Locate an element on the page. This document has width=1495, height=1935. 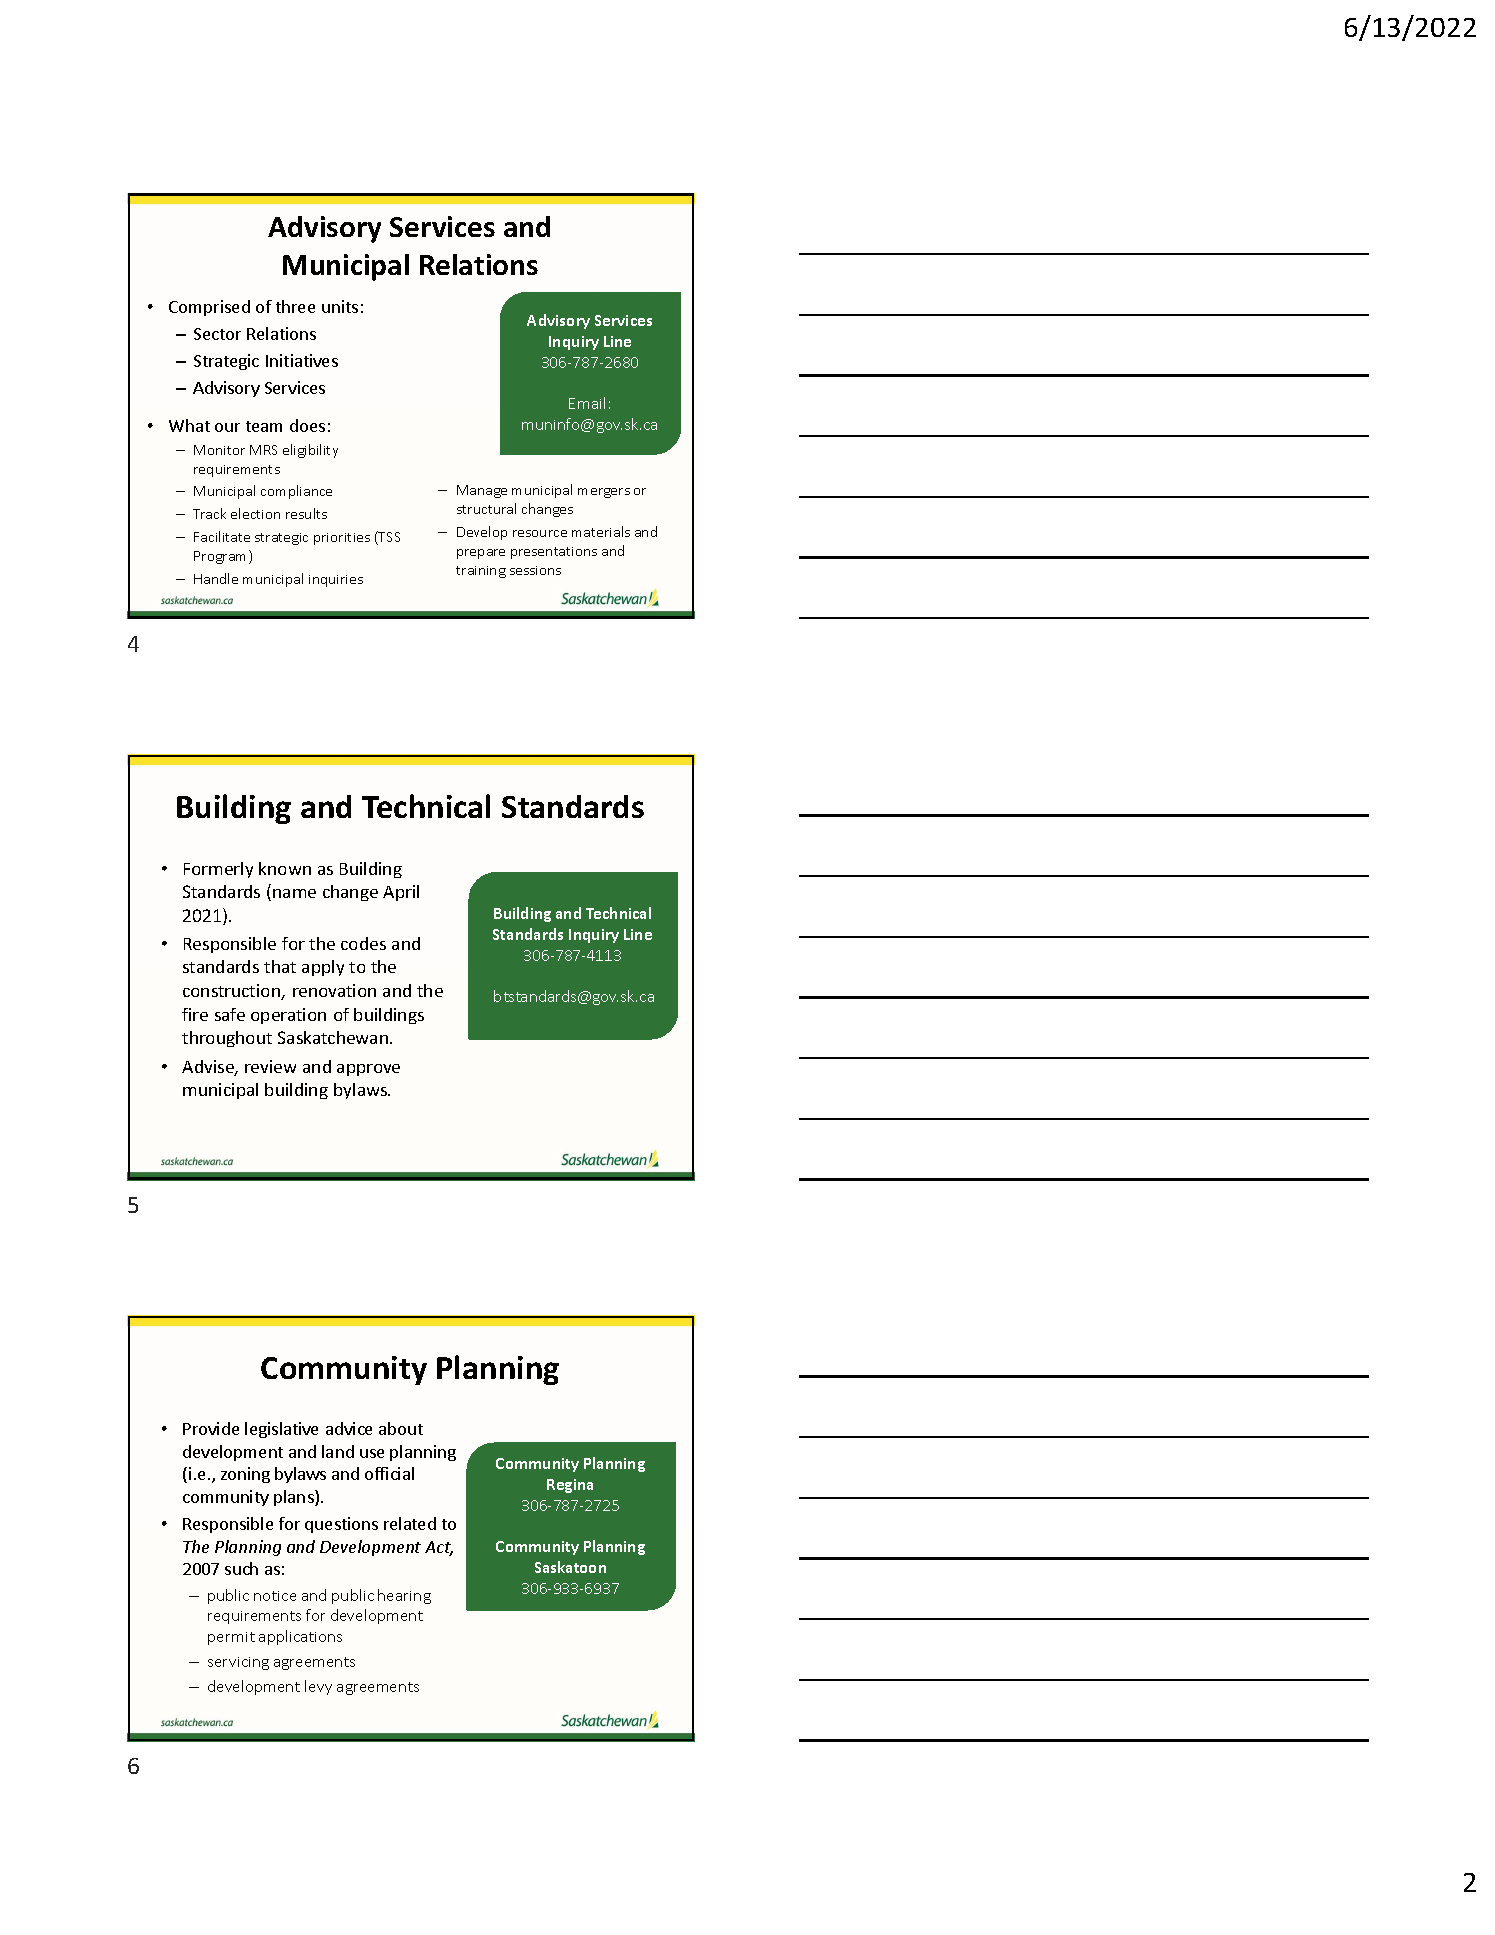
Handle is located at coordinates (216, 578).
